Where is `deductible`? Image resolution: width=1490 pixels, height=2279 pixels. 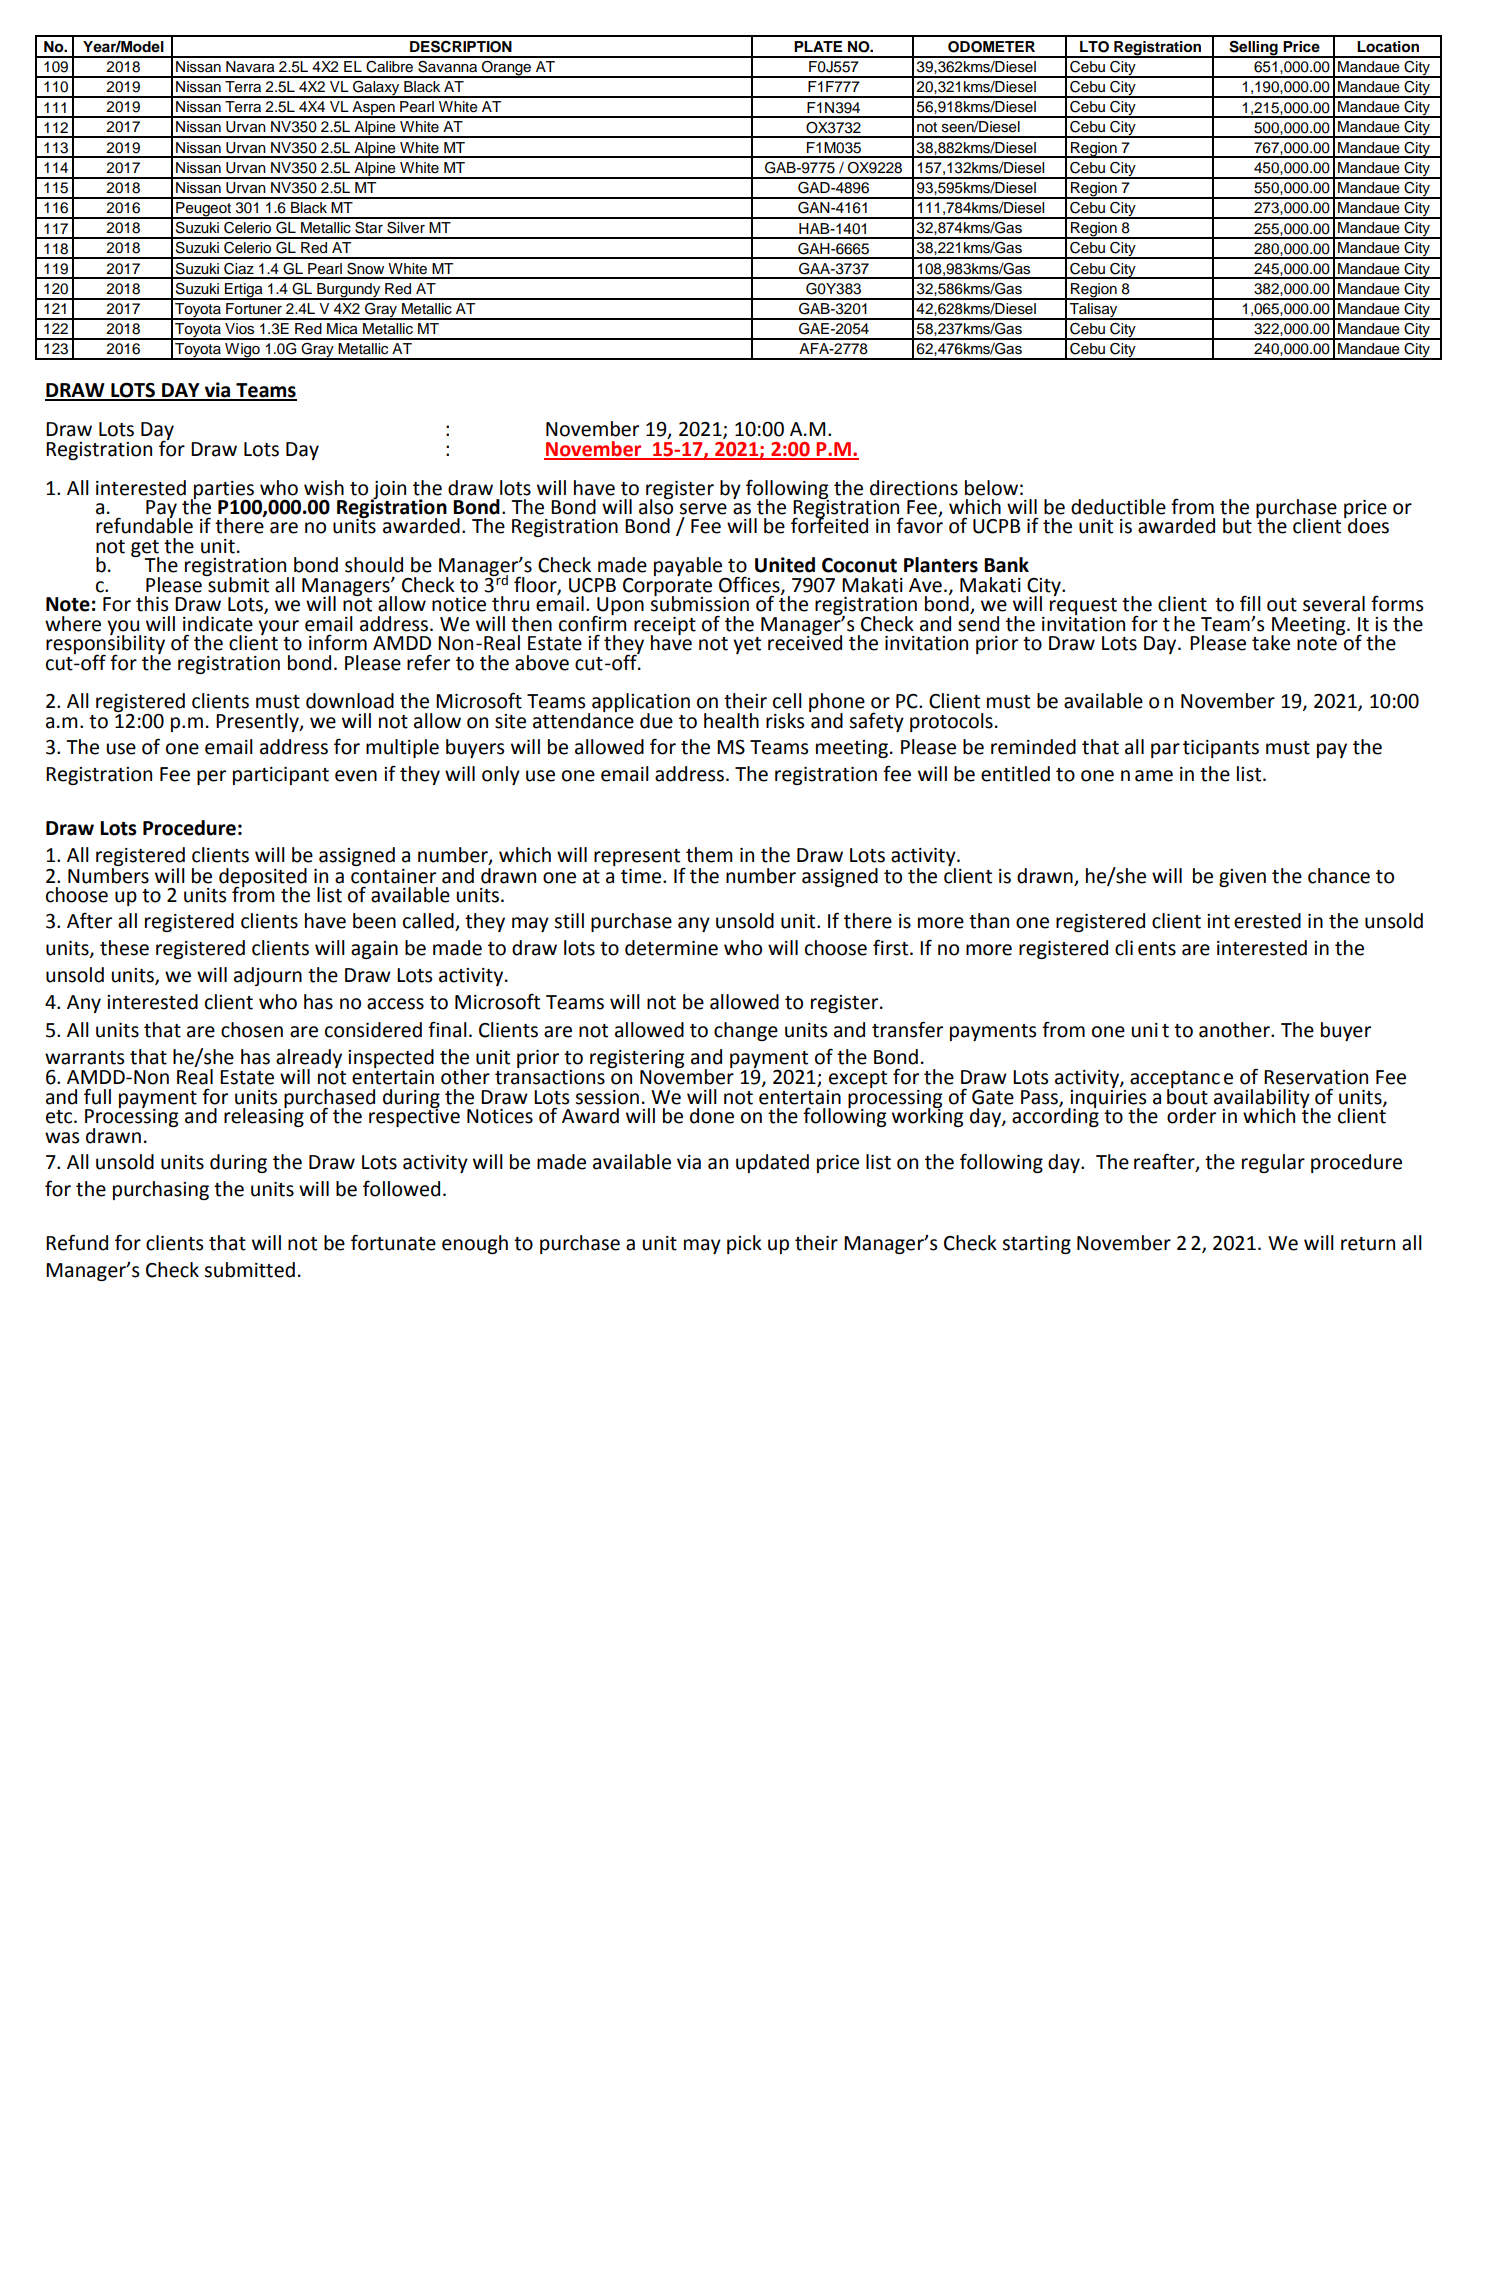
deductible is located at coordinates (1118, 507).
